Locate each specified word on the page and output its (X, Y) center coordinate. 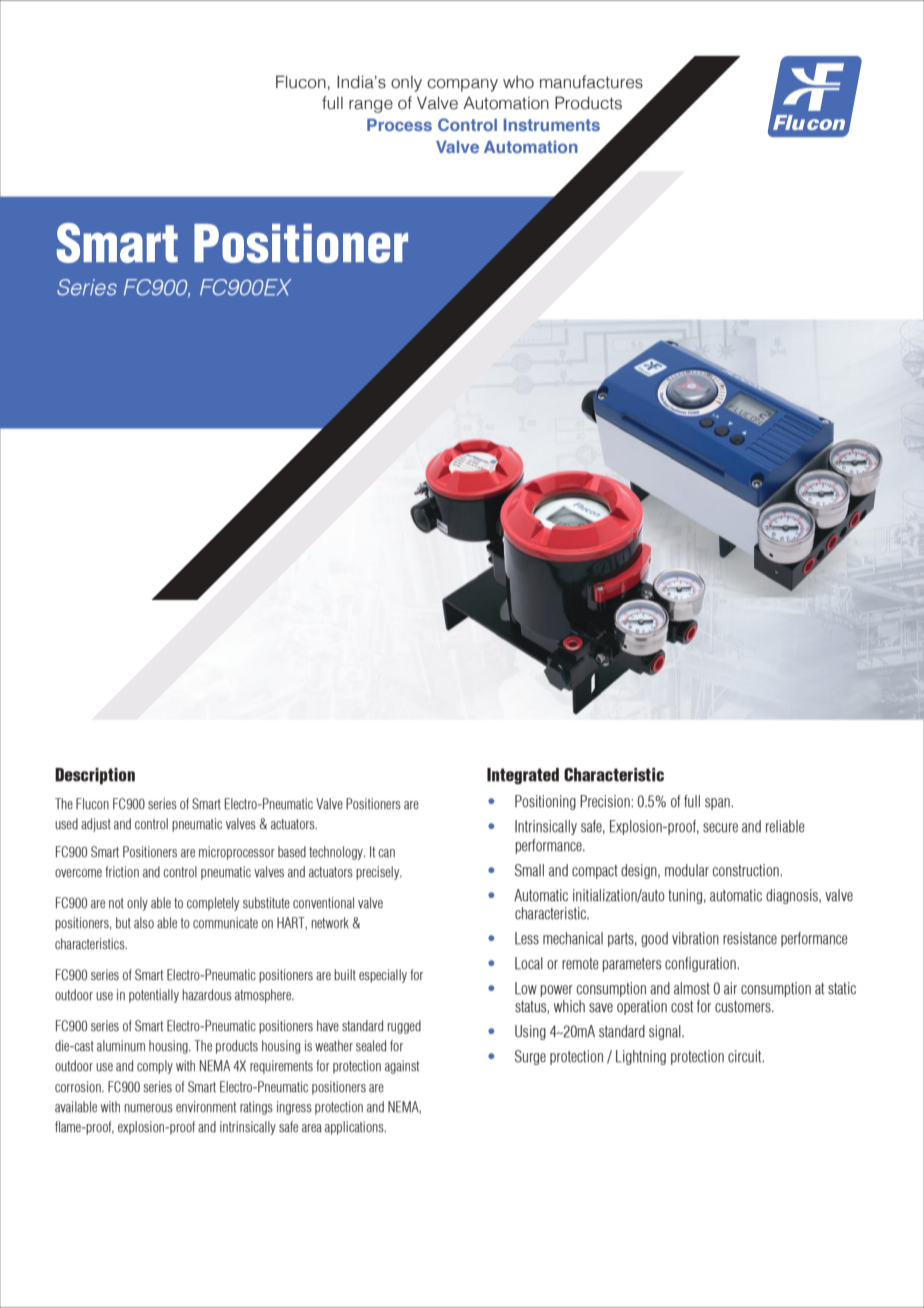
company (462, 85)
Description (95, 776)
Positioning (545, 802)
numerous (149, 1108)
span (718, 804)
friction (122, 871)
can (386, 853)
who (518, 82)
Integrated (523, 776)
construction (747, 870)
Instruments (552, 125)
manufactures (591, 82)
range (371, 106)
